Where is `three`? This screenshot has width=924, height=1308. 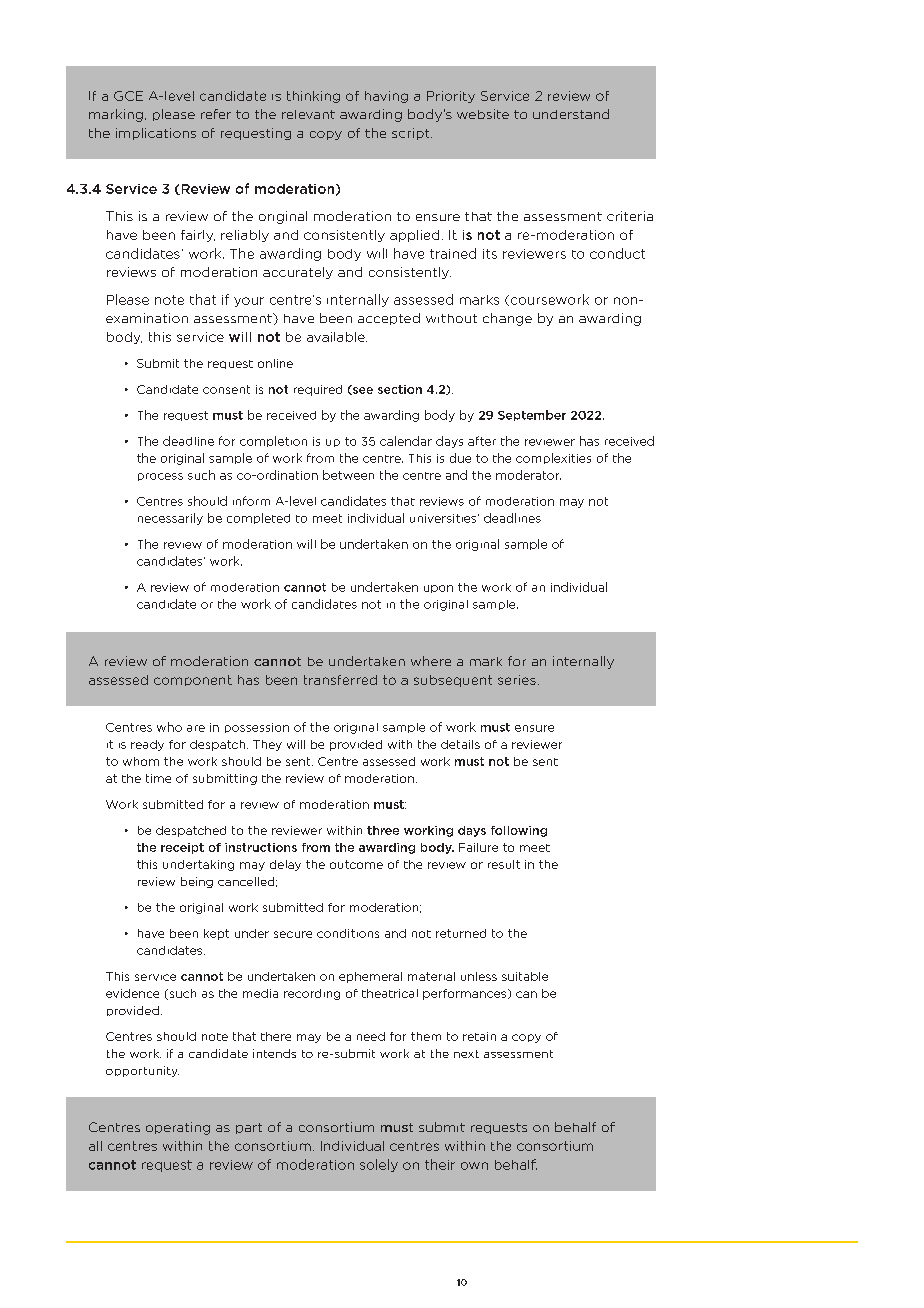
three is located at coordinates (383, 830).
